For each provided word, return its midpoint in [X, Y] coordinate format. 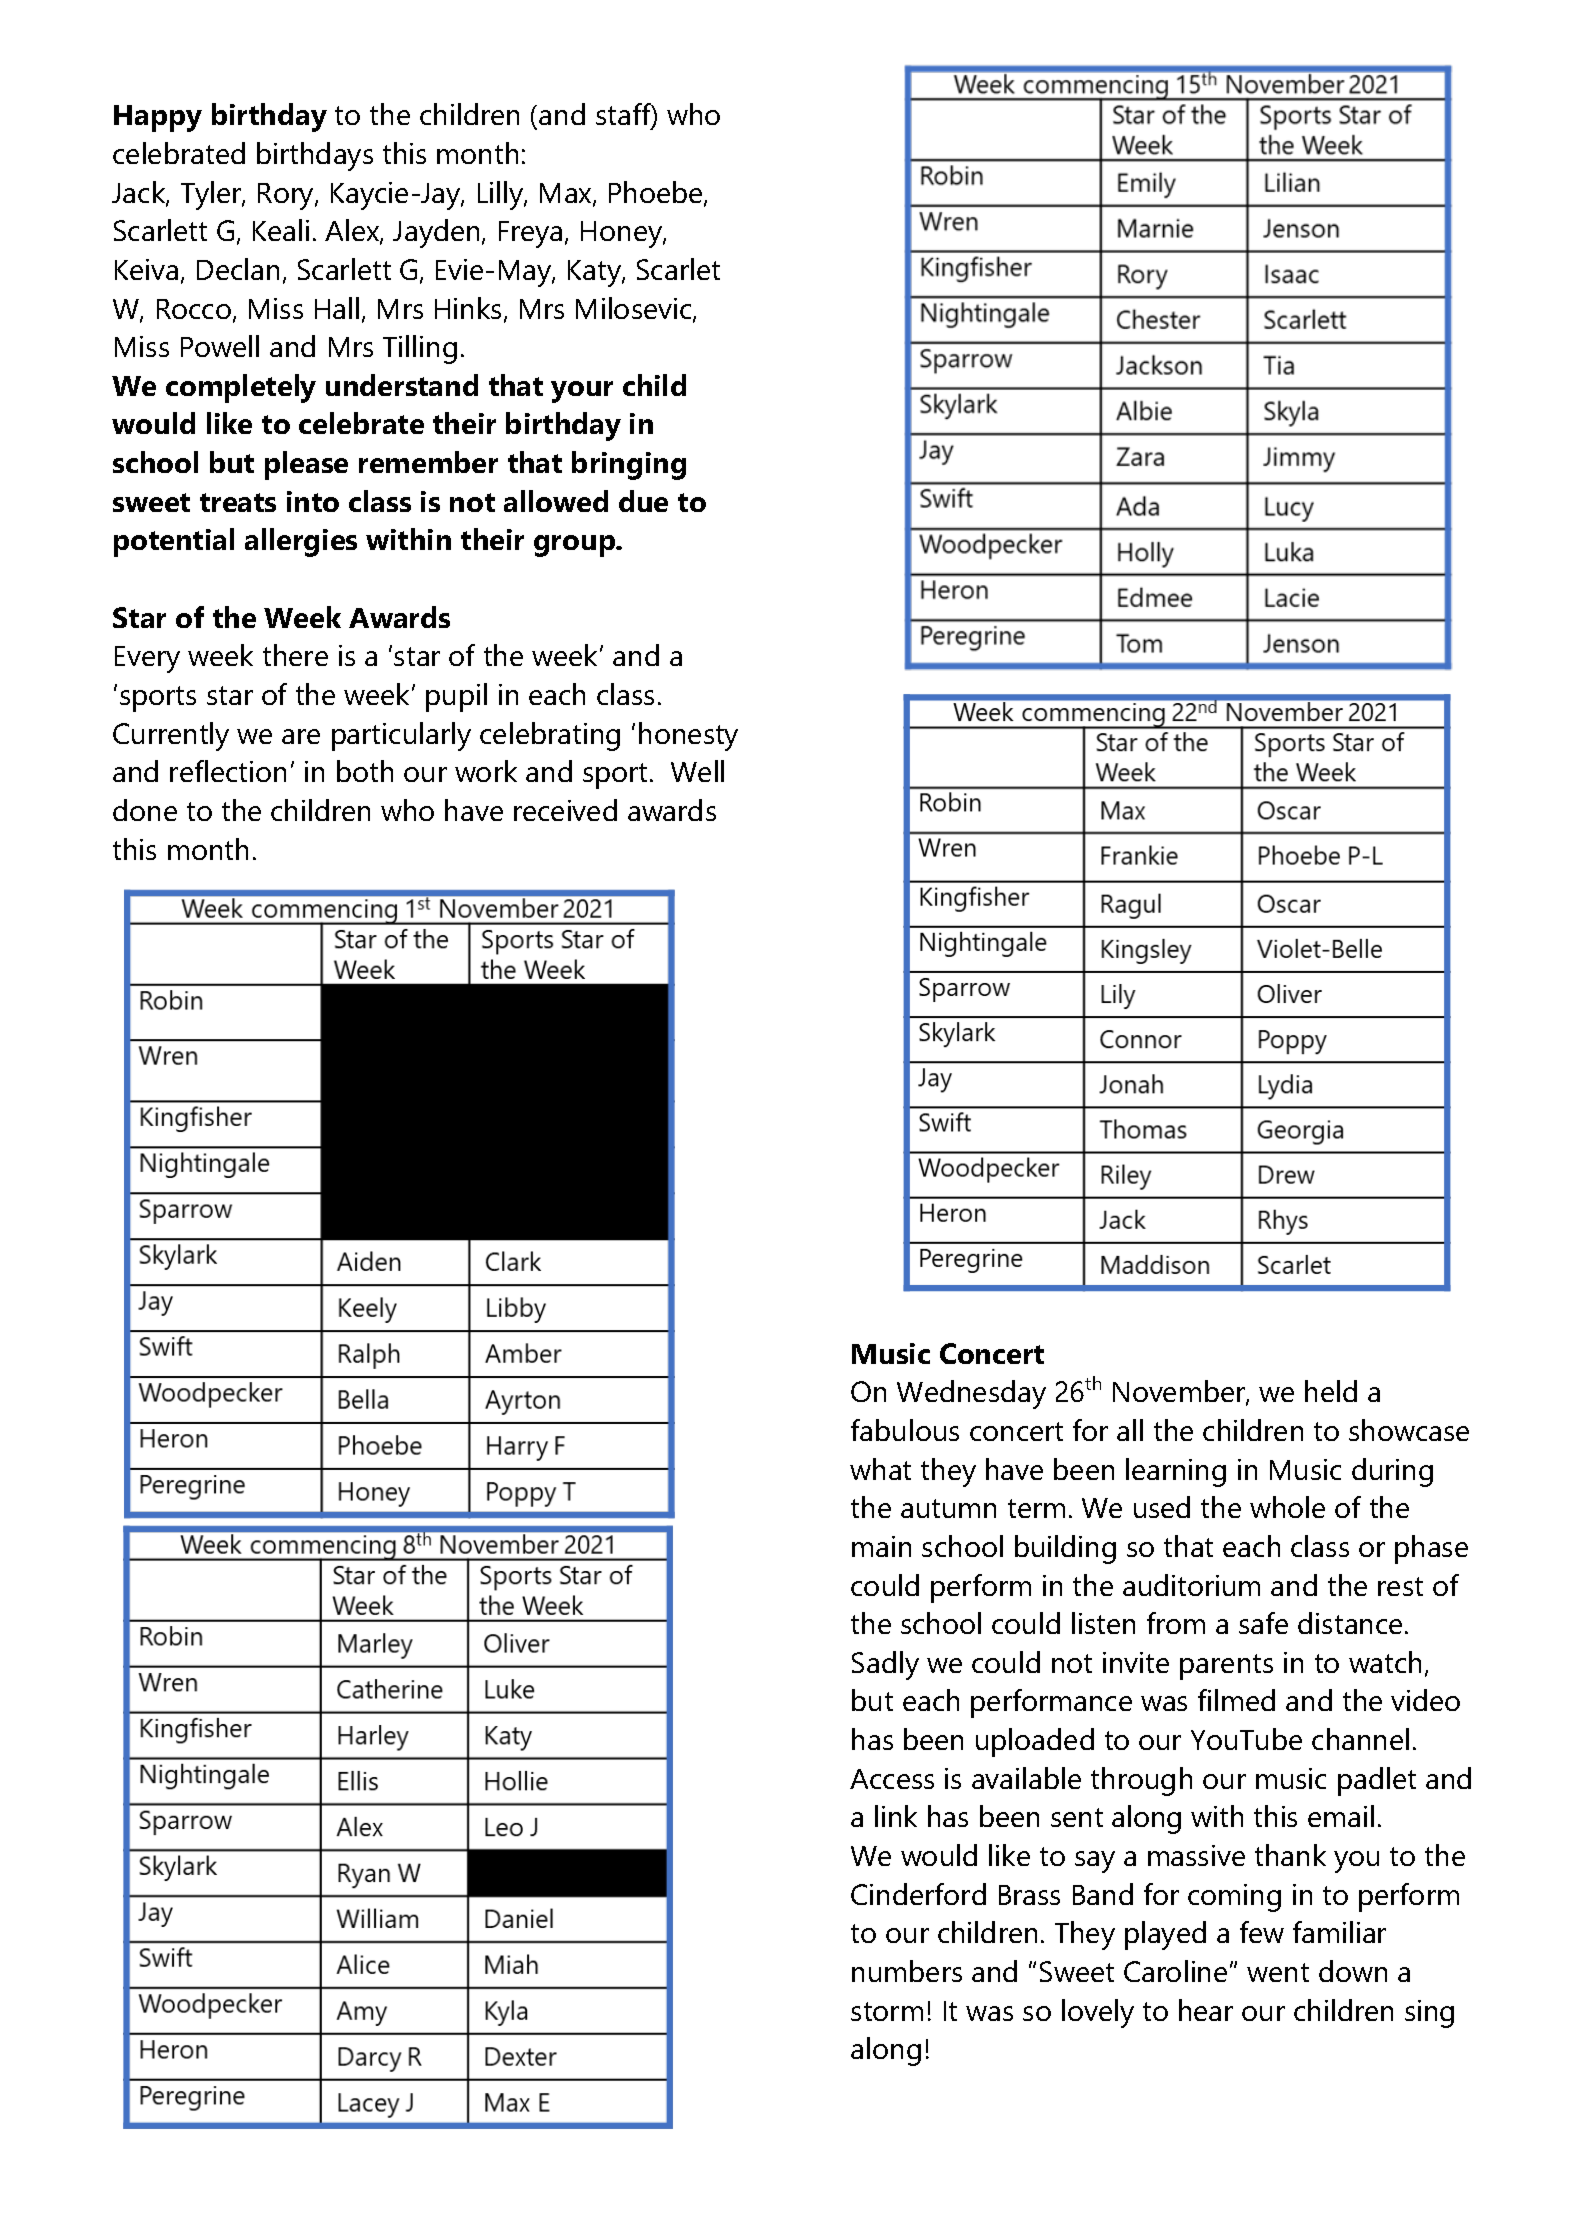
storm [887, 2011]
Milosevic [635, 309]
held [1331, 1391]
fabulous [905, 1430]
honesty [688, 736]
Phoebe [657, 193]
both [365, 771]
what [880, 1469]
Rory [287, 196]
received [565, 810]
